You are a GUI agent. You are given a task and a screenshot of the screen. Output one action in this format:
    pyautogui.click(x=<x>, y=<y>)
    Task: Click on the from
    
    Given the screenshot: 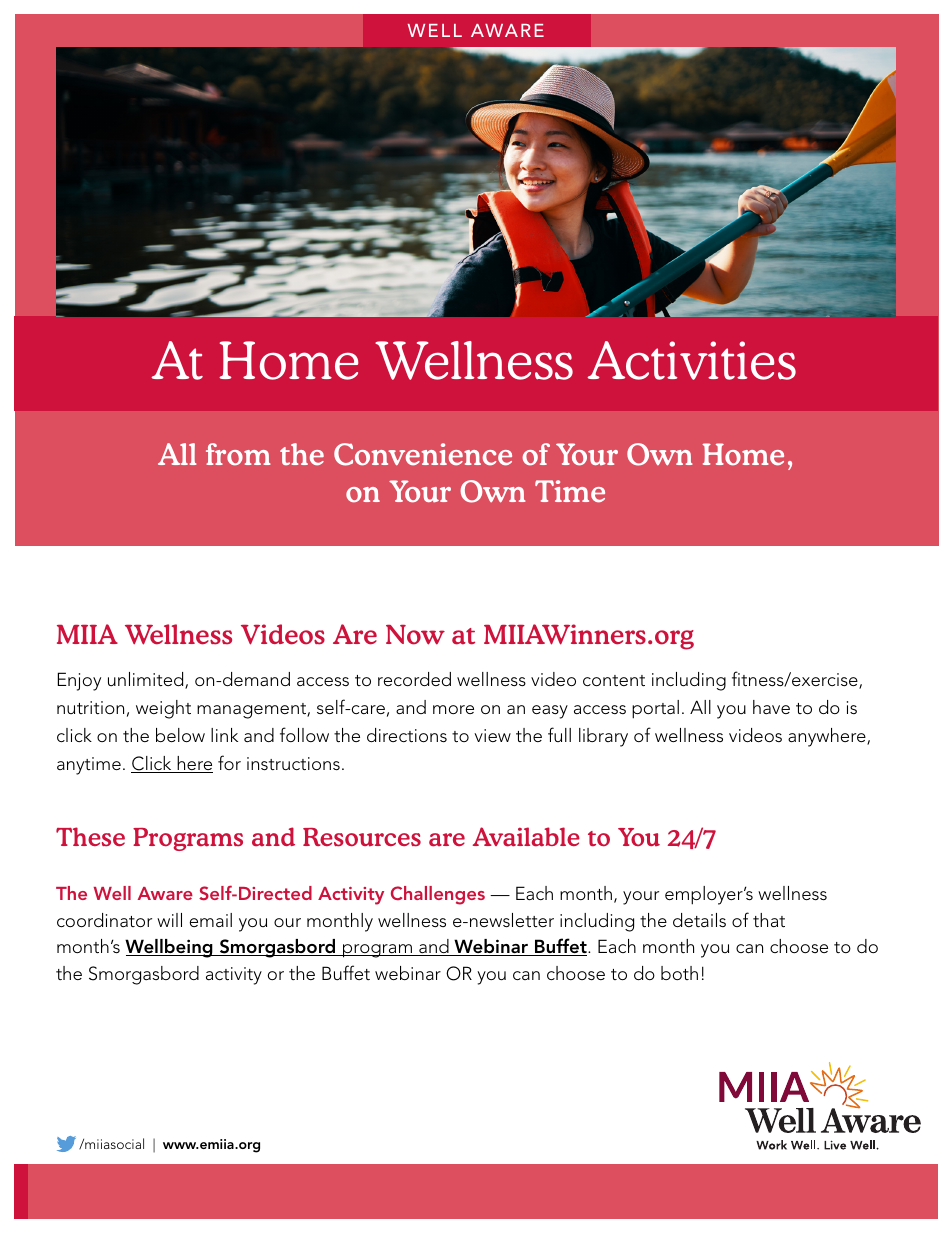 What is the action you would take?
    pyautogui.click(x=238, y=454)
